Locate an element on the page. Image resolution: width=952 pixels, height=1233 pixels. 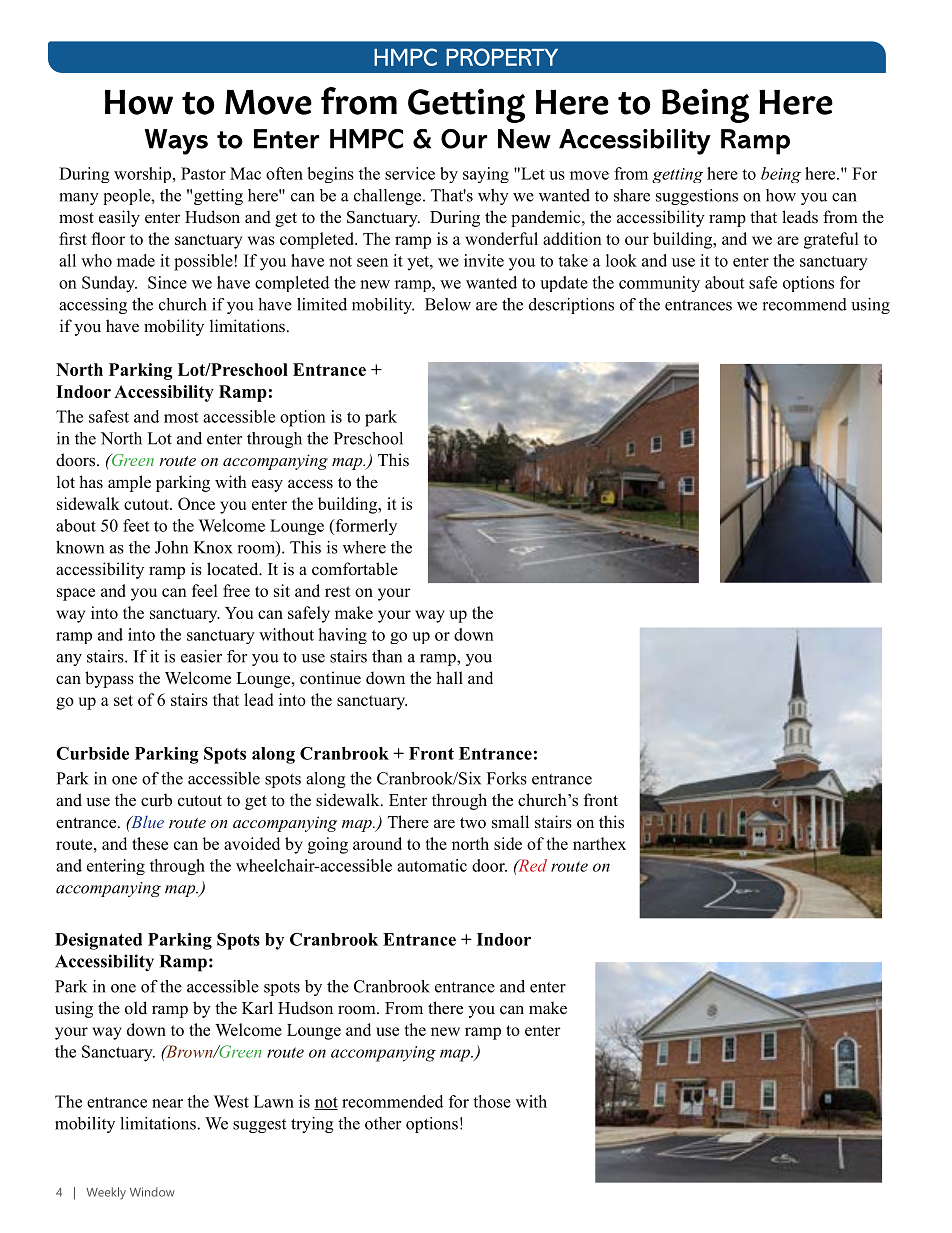
ample is located at coordinates (129, 483).
